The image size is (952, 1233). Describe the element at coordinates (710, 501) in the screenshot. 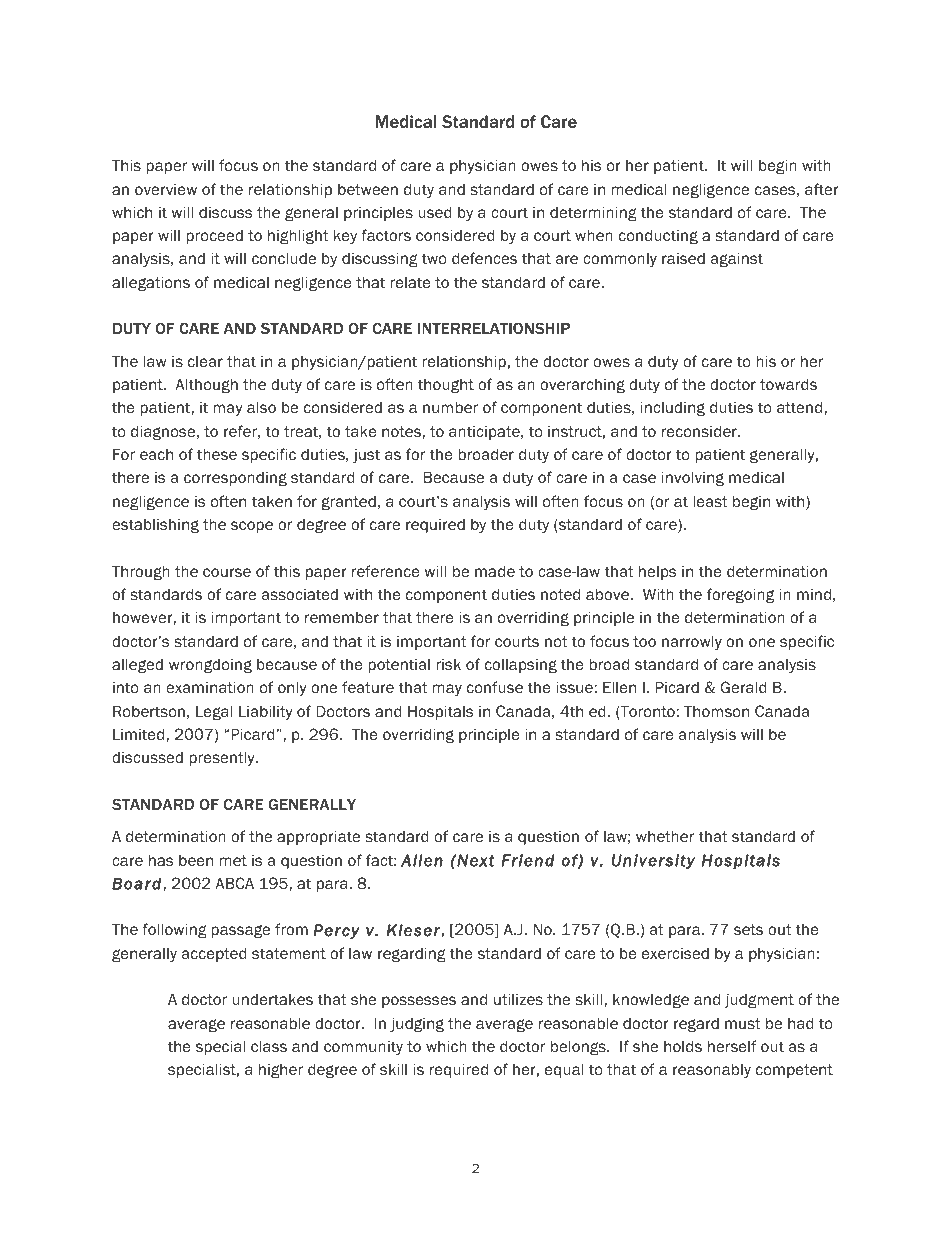

I see `least` at that location.
